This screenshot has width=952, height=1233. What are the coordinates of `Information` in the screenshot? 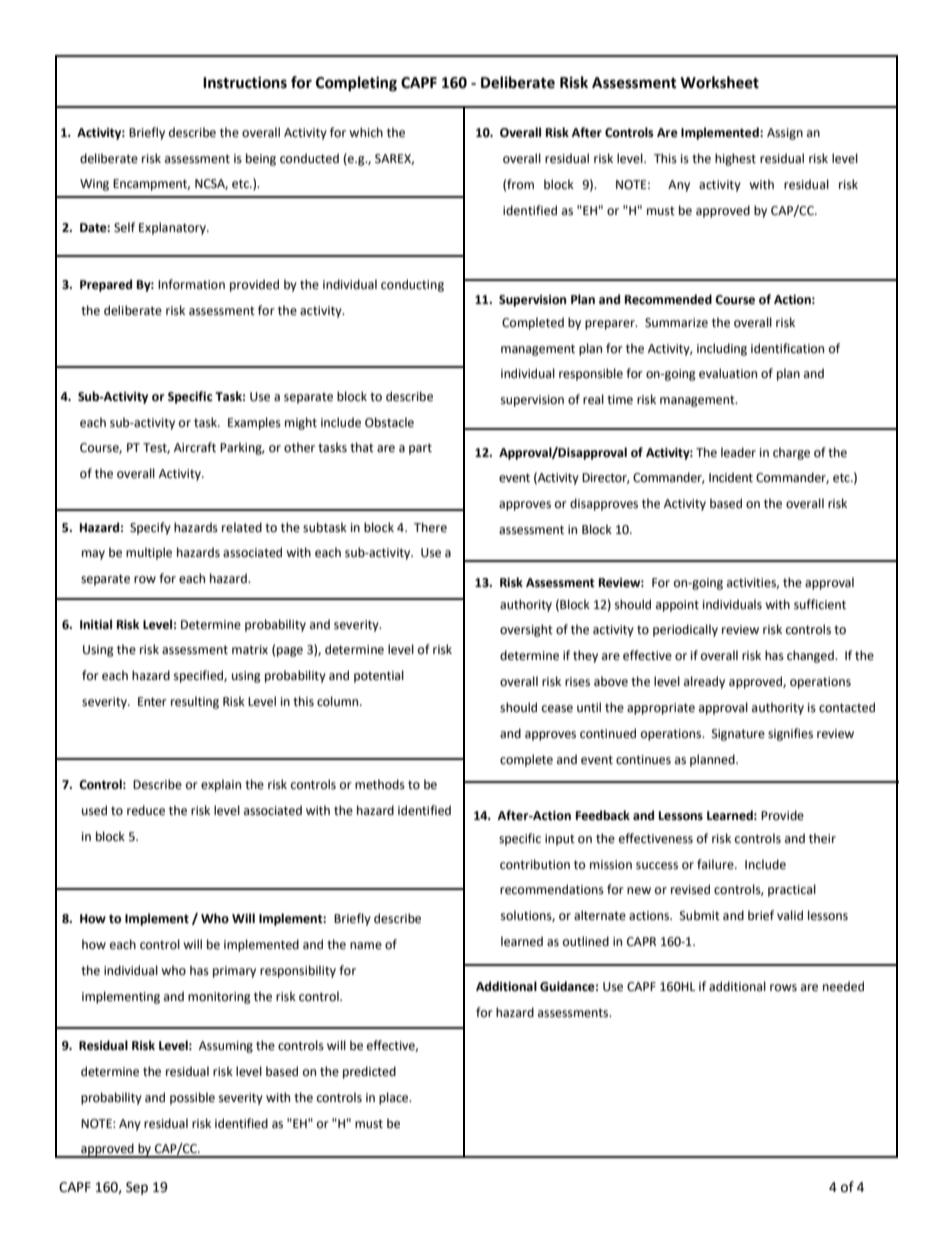 It's located at (191, 284).
